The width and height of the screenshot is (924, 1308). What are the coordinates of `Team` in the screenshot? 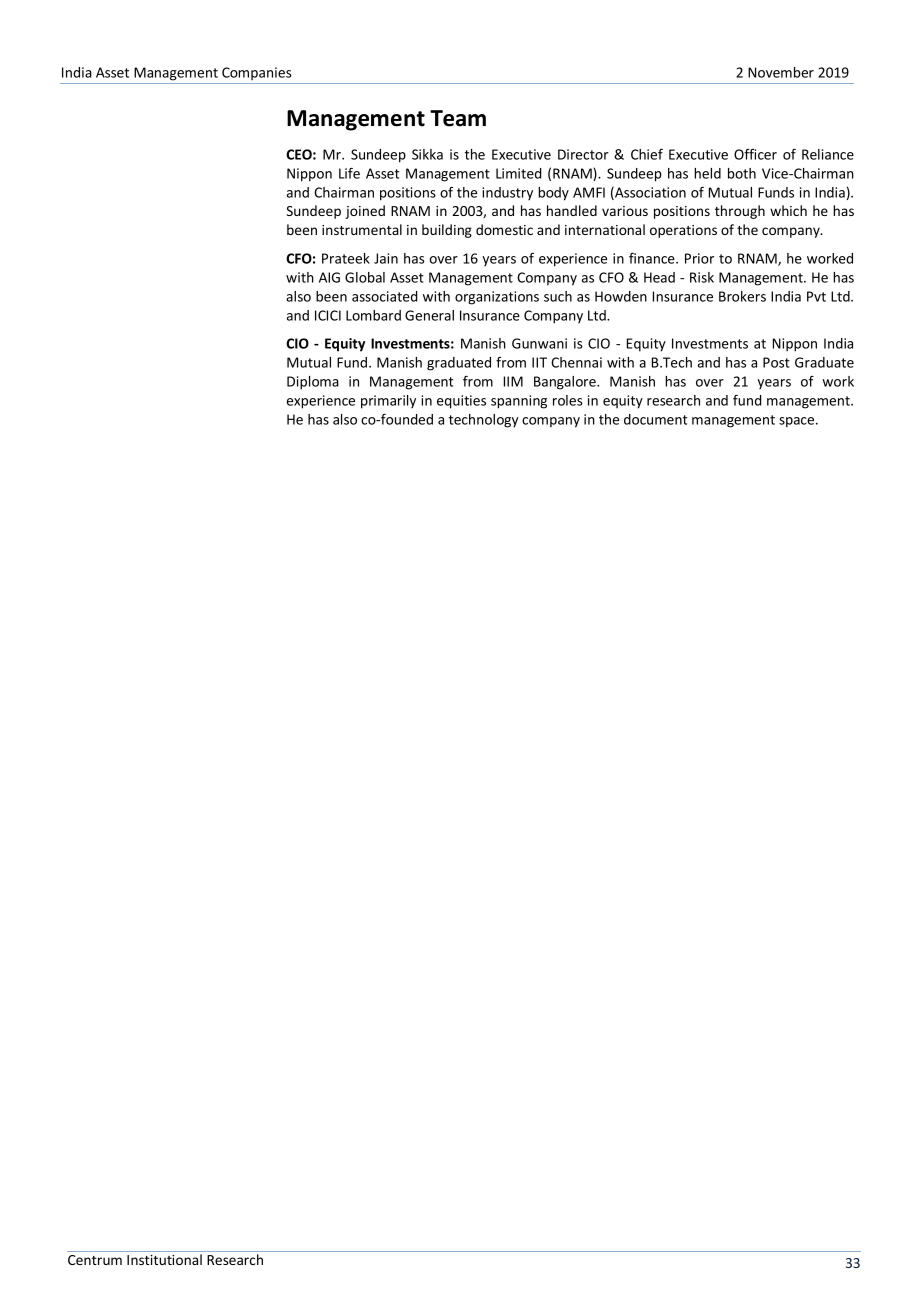 It's located at (458, 118).
